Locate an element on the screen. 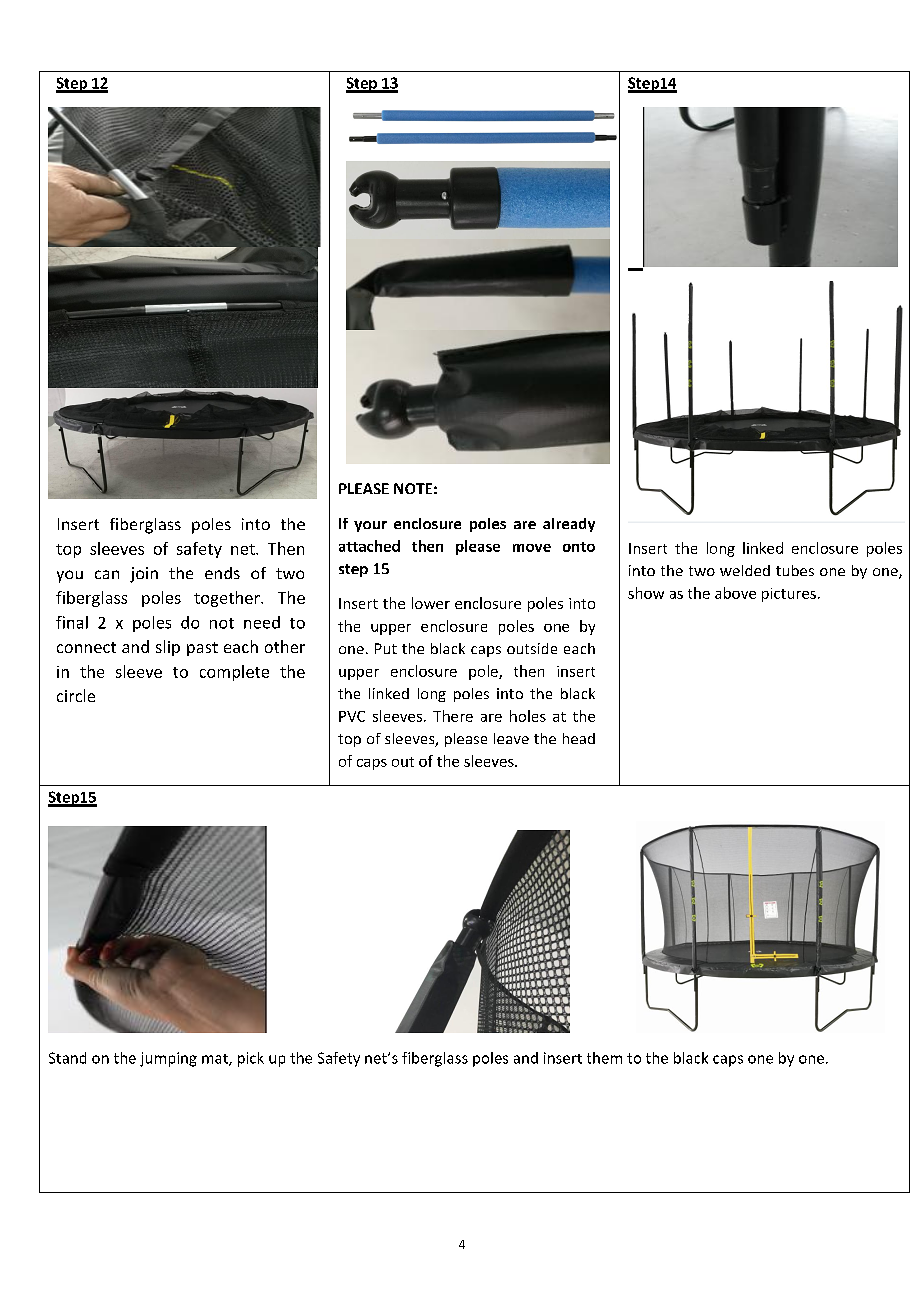  join is located at coordinates (144, 575).
